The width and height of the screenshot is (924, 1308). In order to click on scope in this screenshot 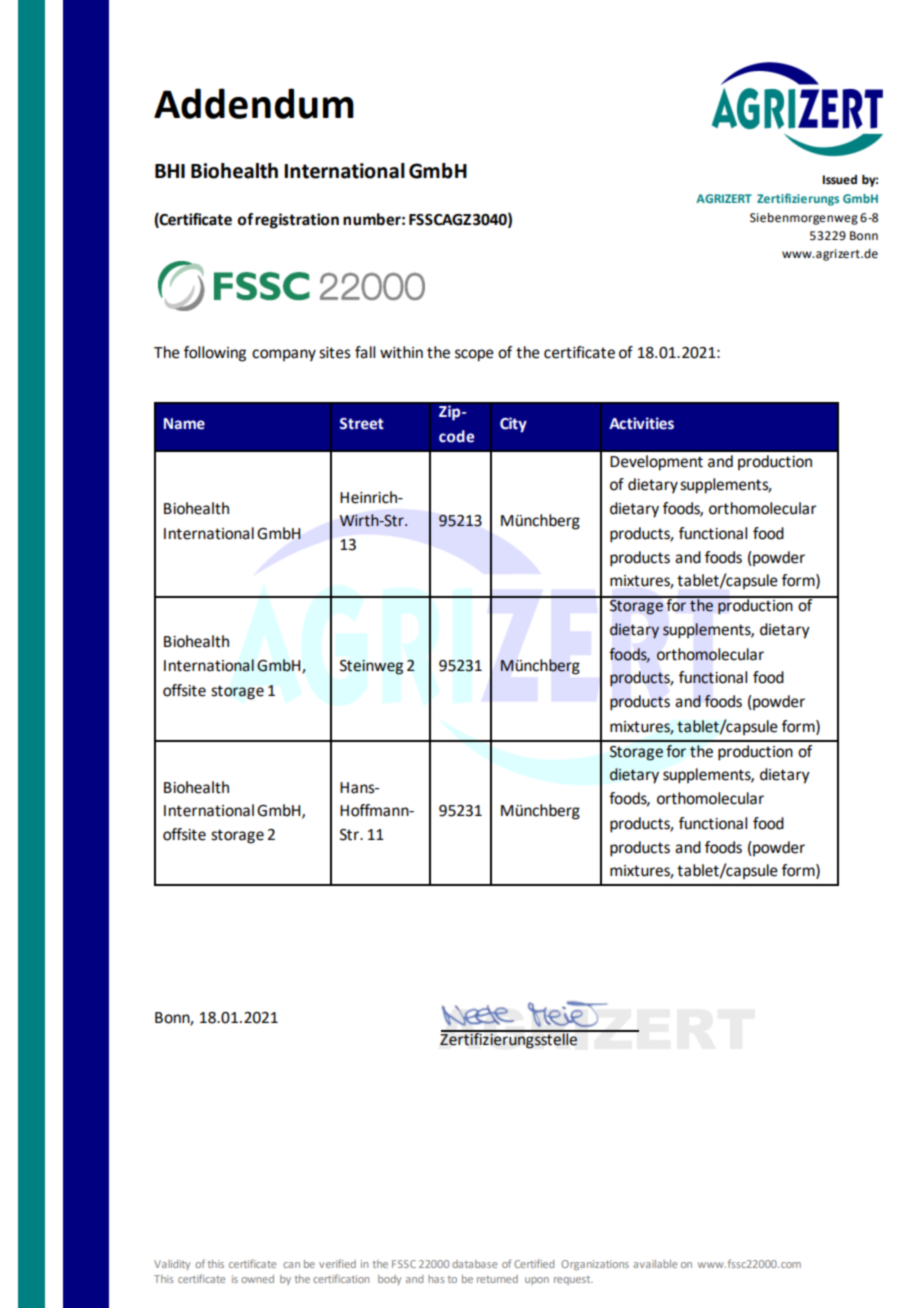, I will do `click(474, 355)`.
